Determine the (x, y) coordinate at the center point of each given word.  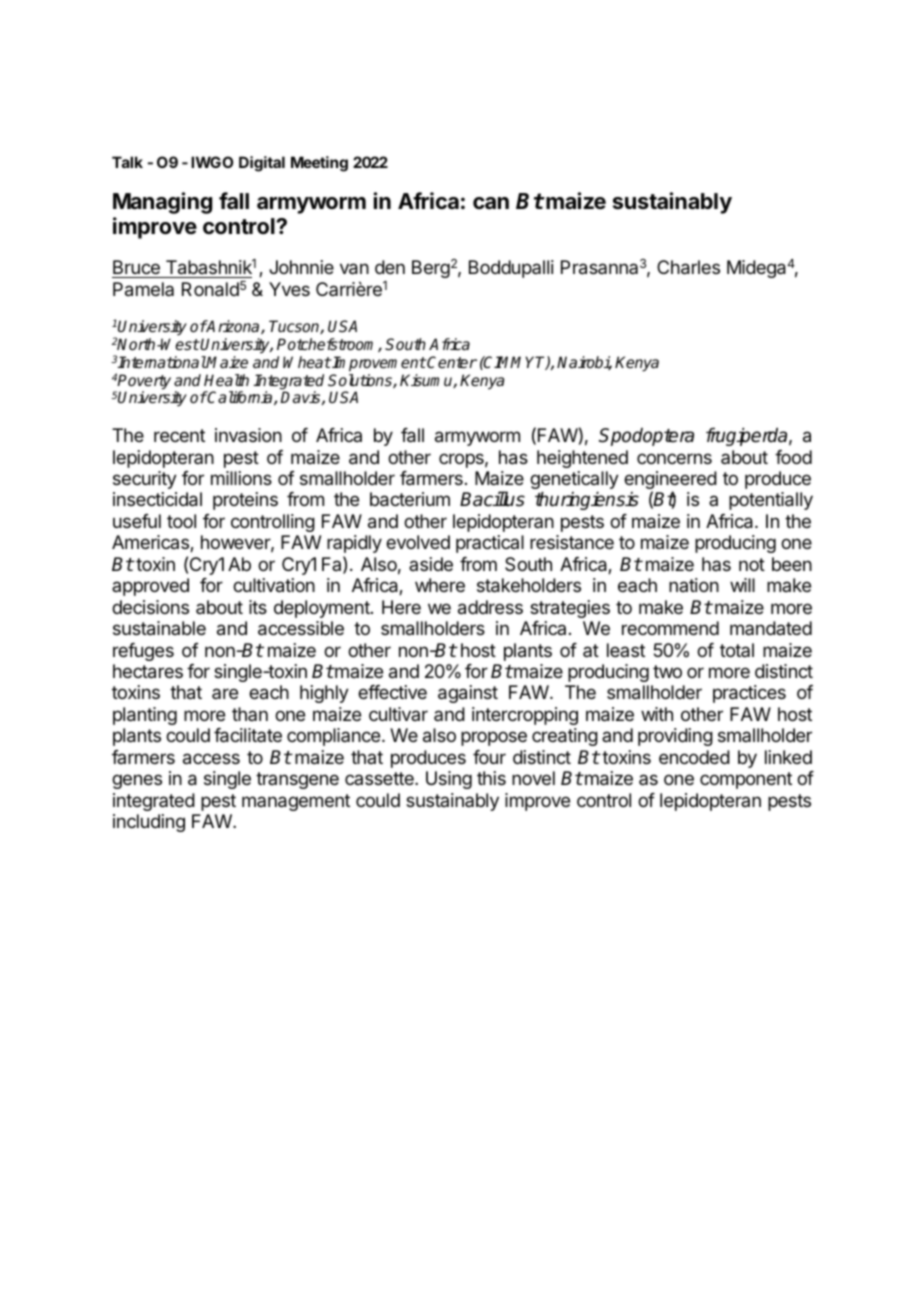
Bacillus (492, 499)
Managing (162, 203)
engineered (670, 481)
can (491, 203)
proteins (245, 501)
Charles (688, 267)
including (149, 823)
